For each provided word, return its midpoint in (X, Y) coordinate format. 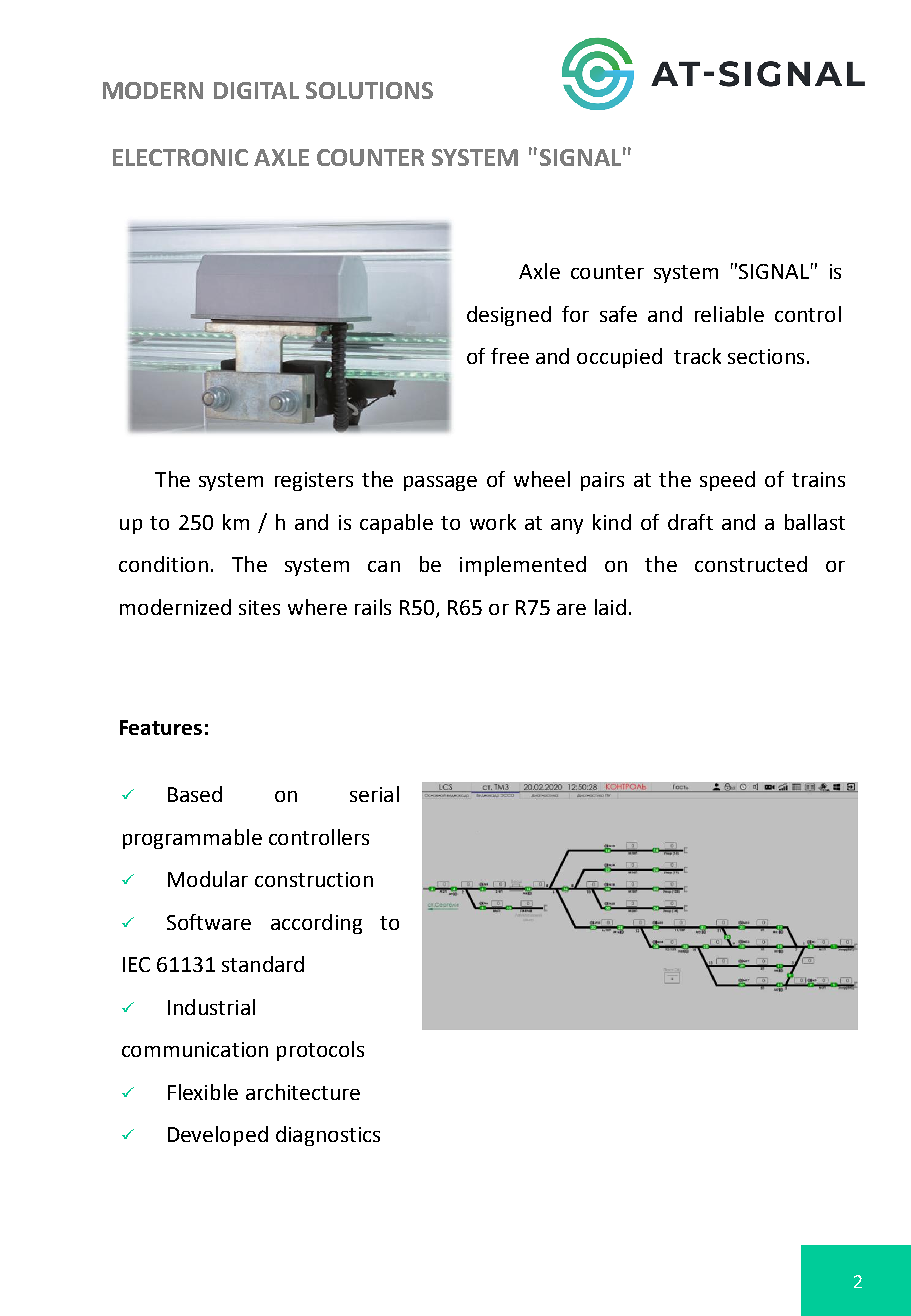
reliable (729, 314)
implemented (523, 566)
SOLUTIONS (369, 90)
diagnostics (328, 1136)
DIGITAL (256, 90)
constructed (751, 564)
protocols (320, 1051)
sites (259, 607)
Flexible (203, 1092)
